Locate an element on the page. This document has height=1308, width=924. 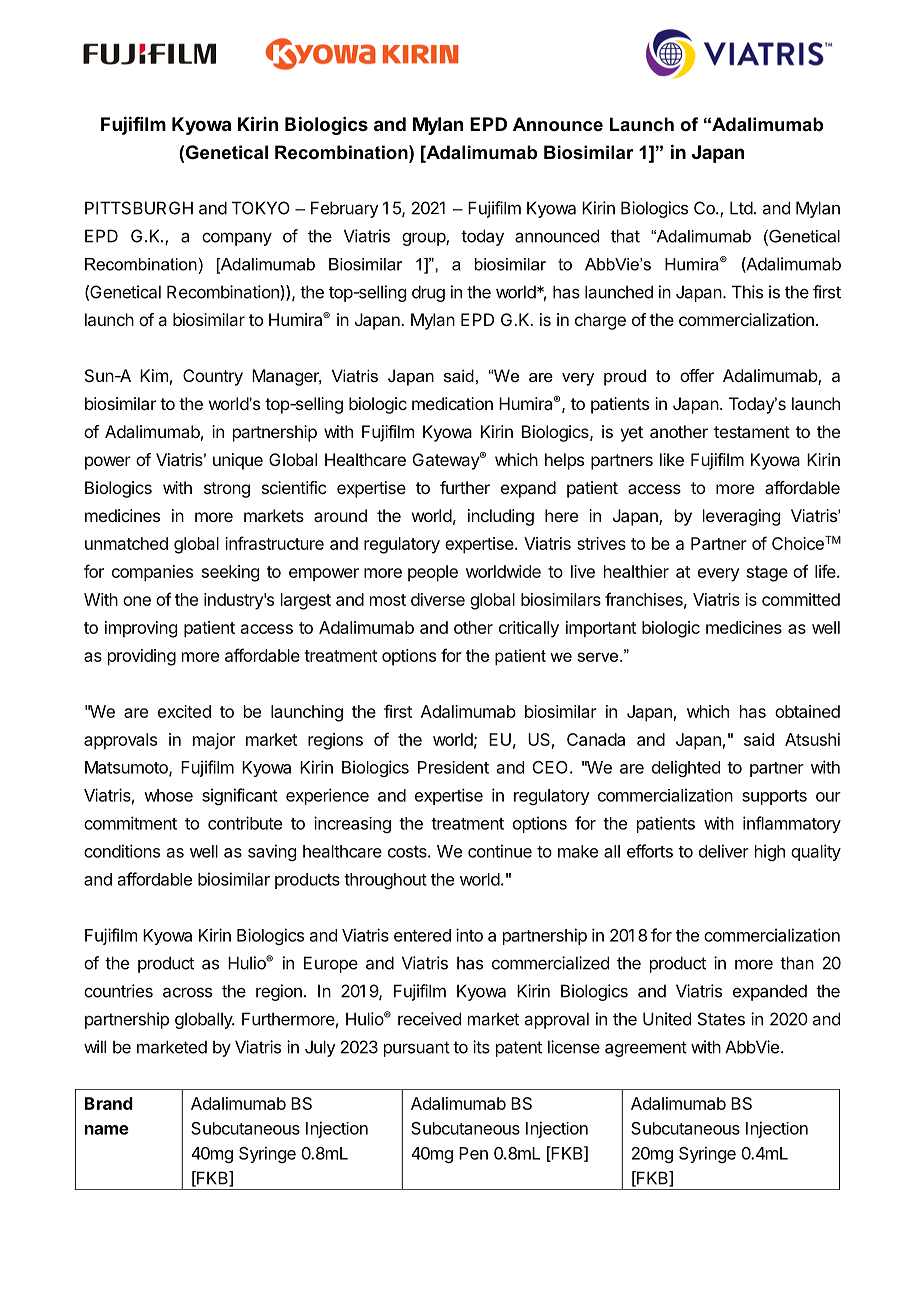
Ltd is located at coordinates (741, 208).
